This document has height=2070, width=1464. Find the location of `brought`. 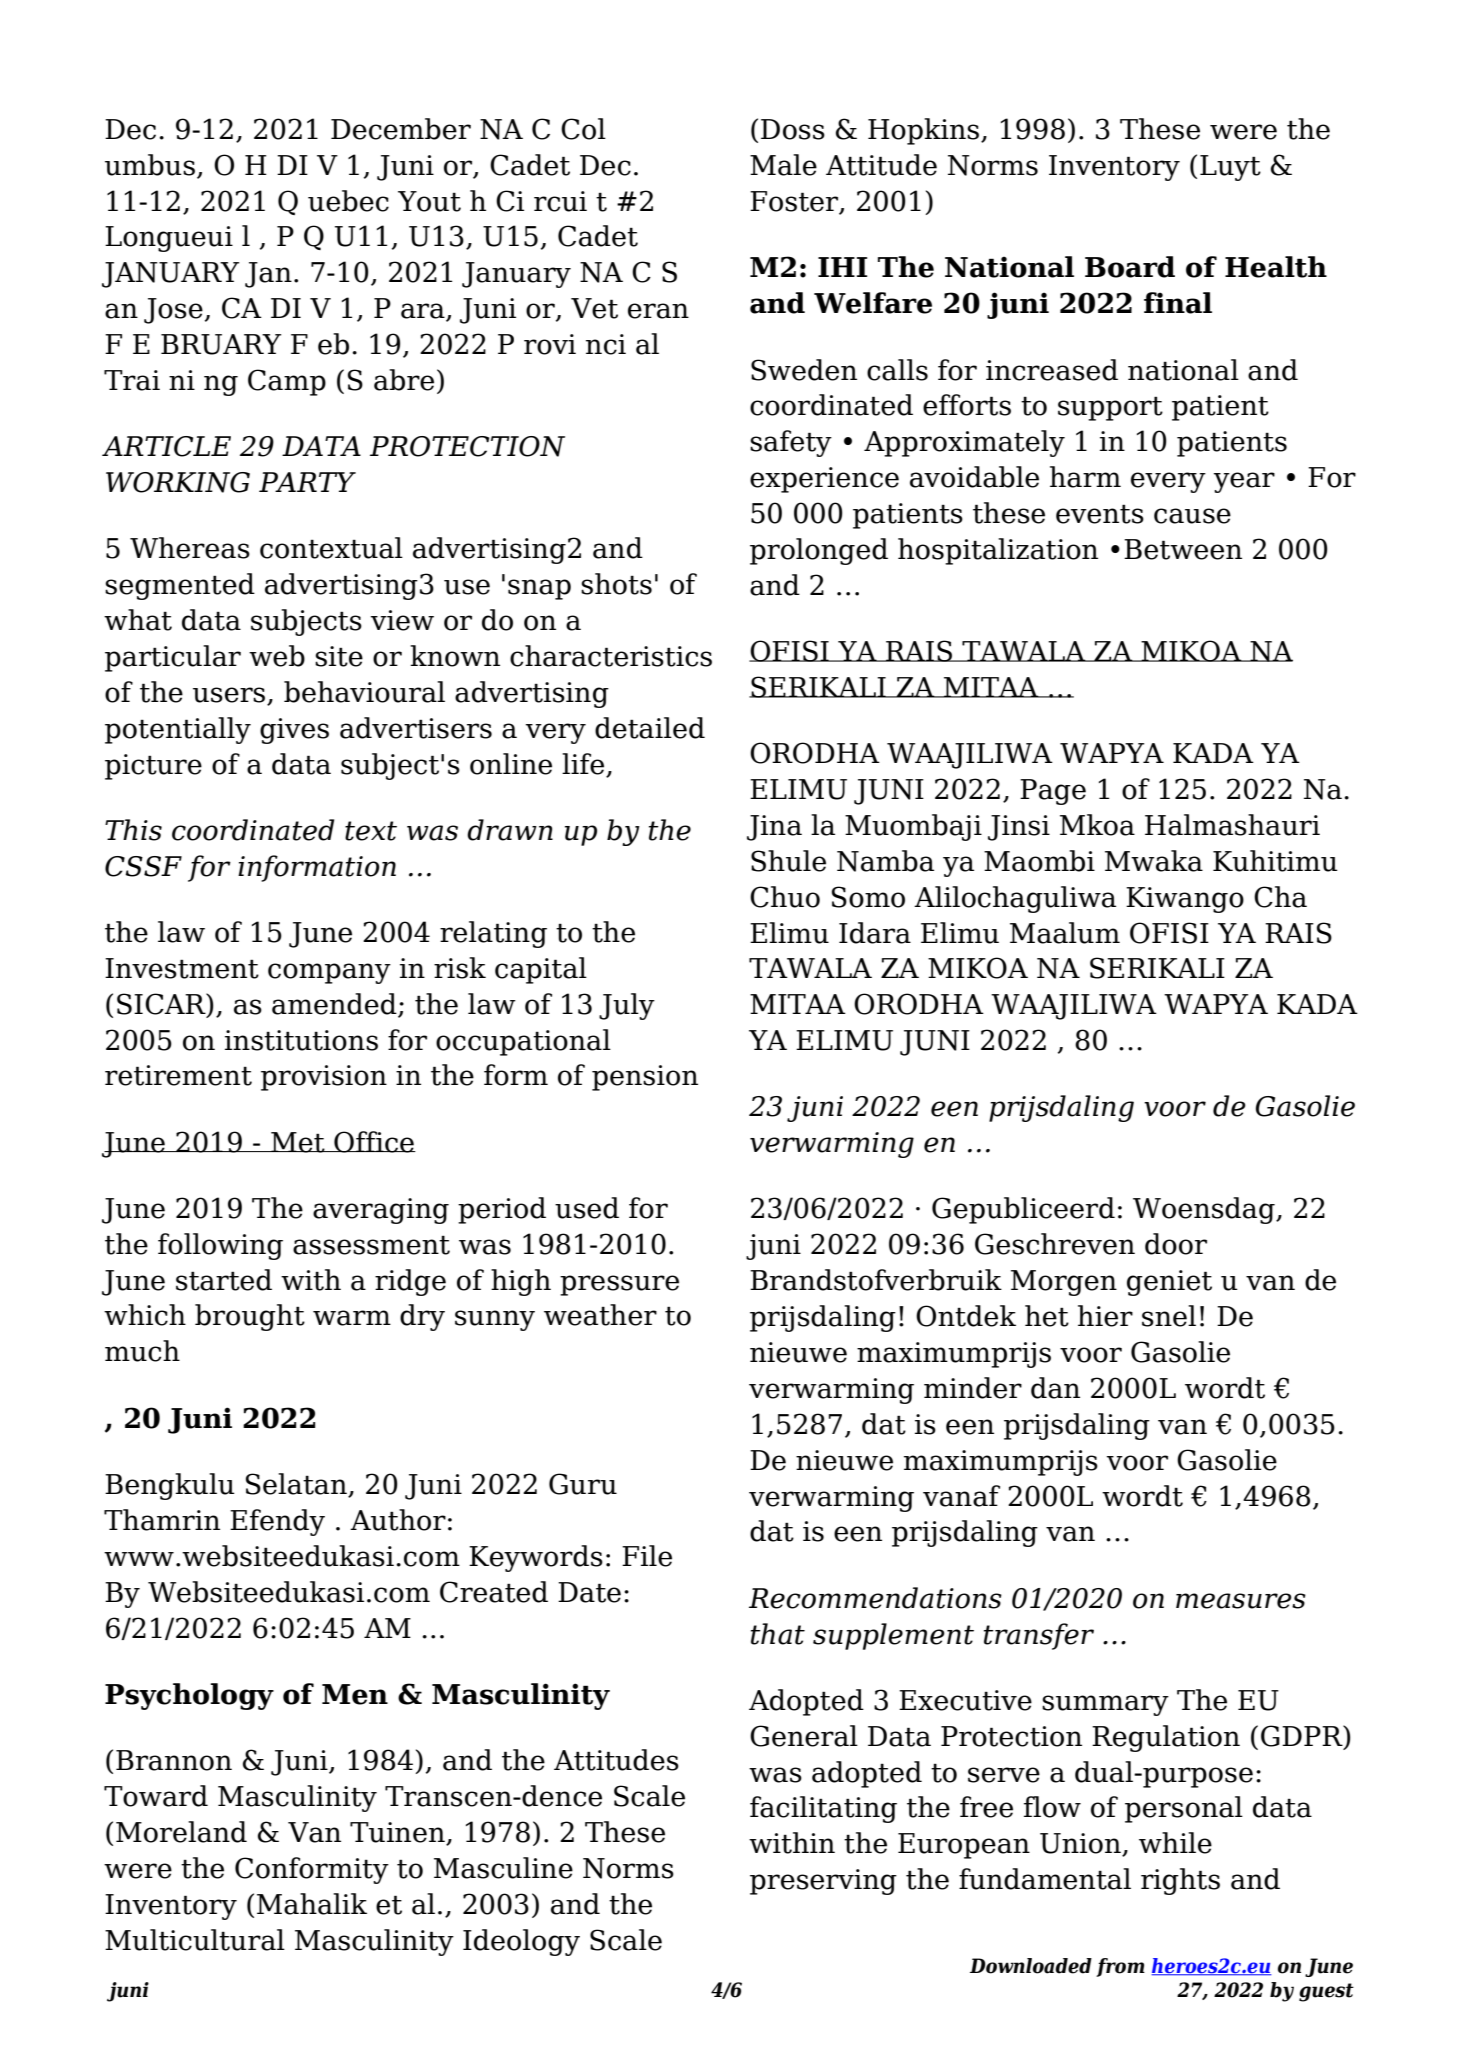

brought is located at coordinates (250, 1317).
